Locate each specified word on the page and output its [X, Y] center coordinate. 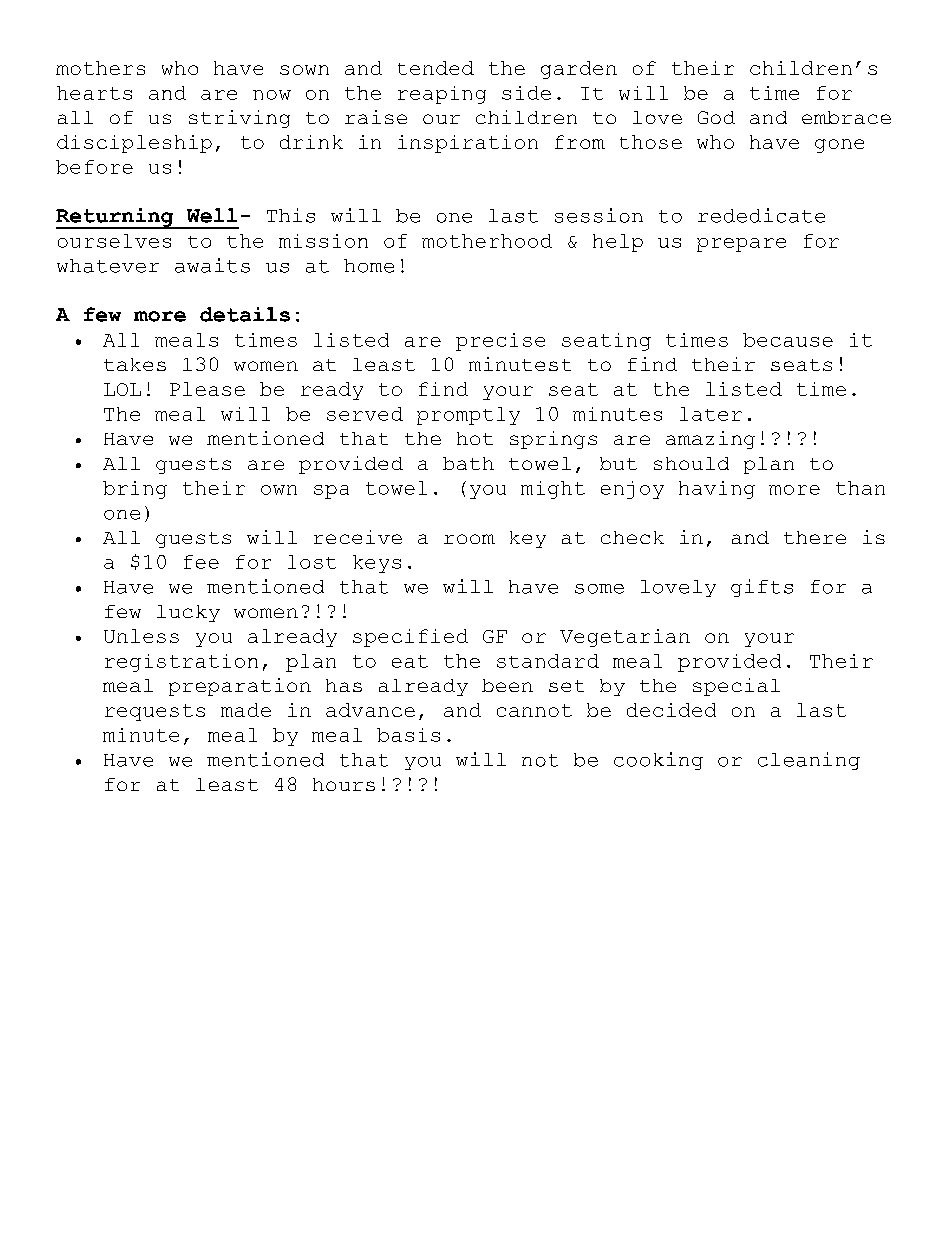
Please [207, 389]
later [711, 414]
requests [155, 712]
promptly [468, 416]
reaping [442, 95]
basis [408, 735]
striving [239, 119]
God [716, 117]
